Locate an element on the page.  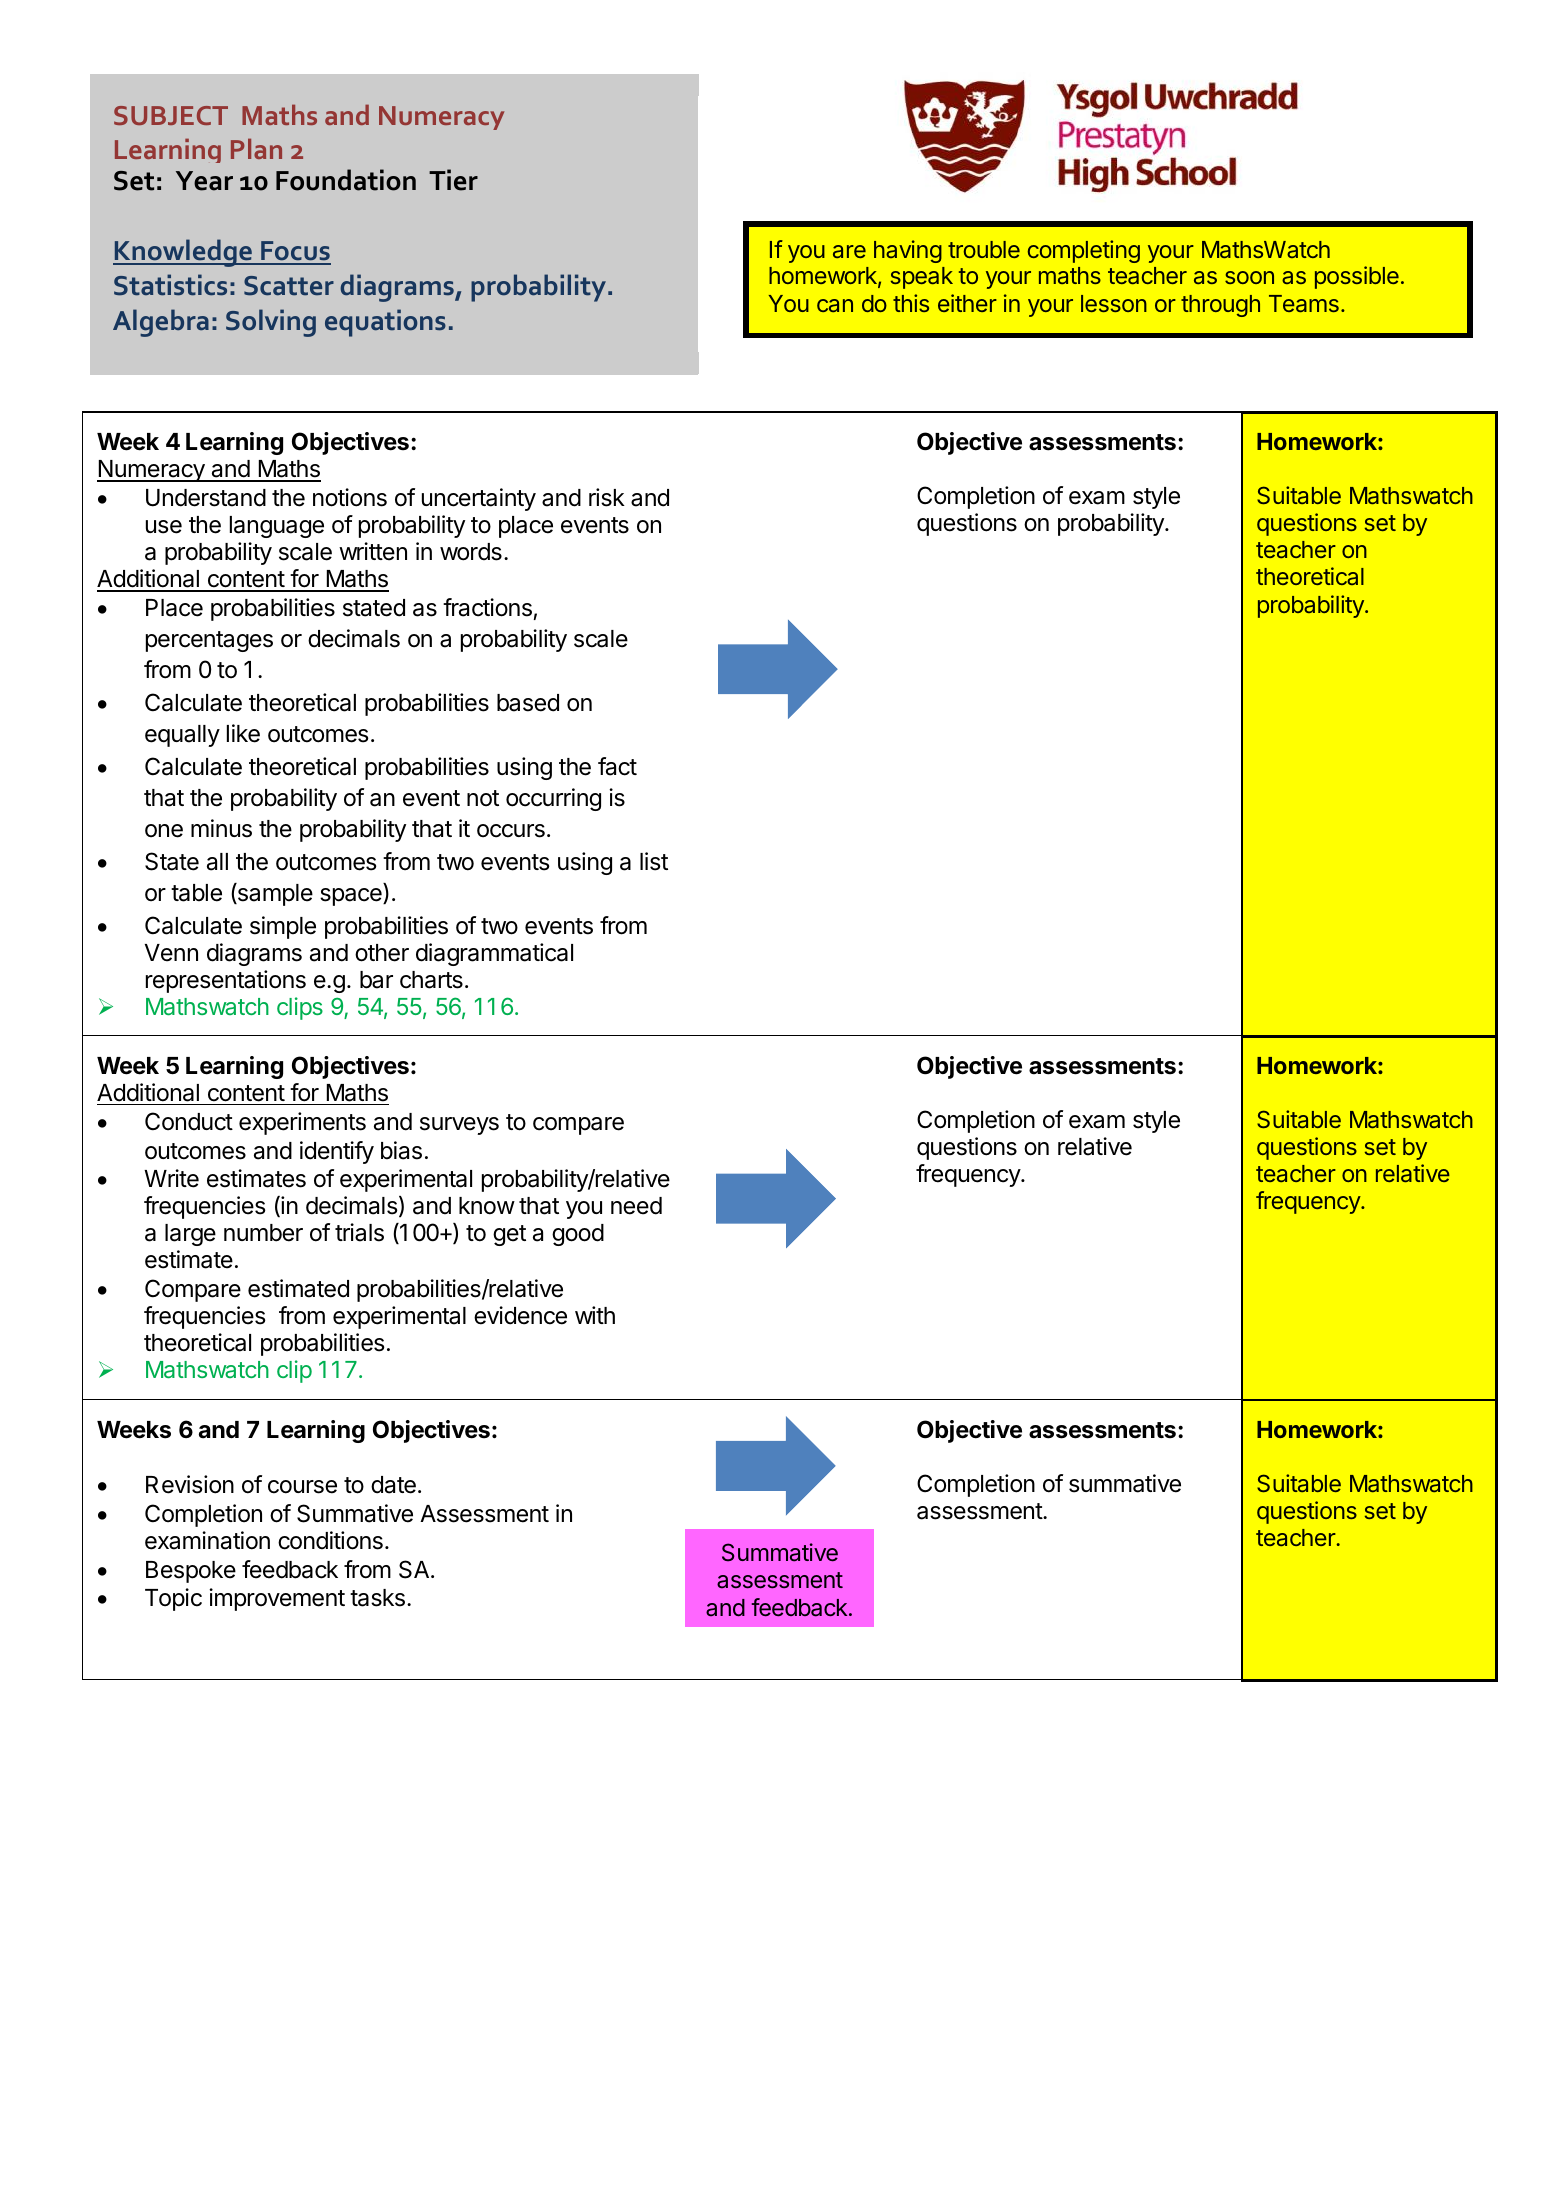
percentages is located at coordinates (209, 641).
